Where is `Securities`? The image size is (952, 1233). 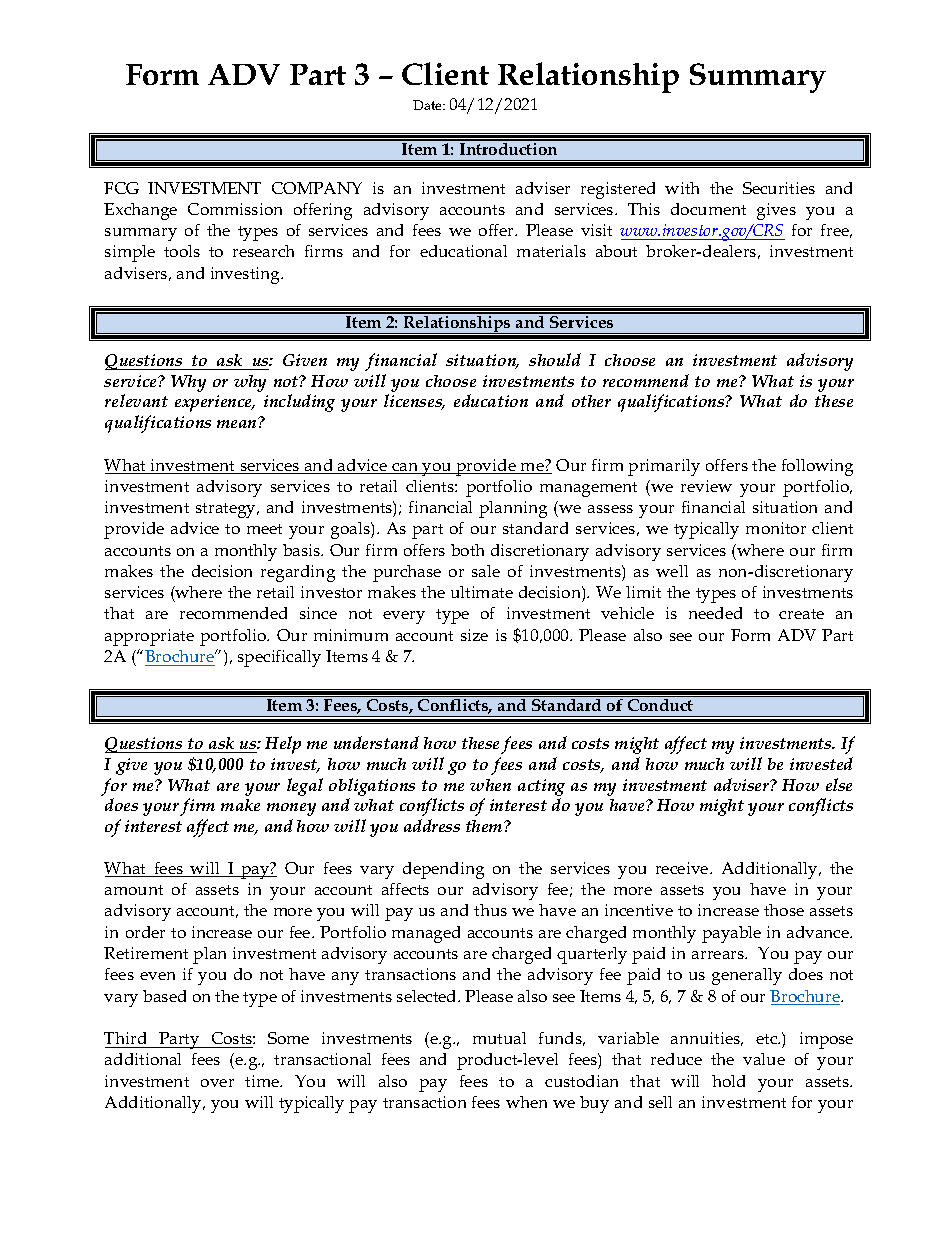
Securities is located at coordinates (779, 188).
